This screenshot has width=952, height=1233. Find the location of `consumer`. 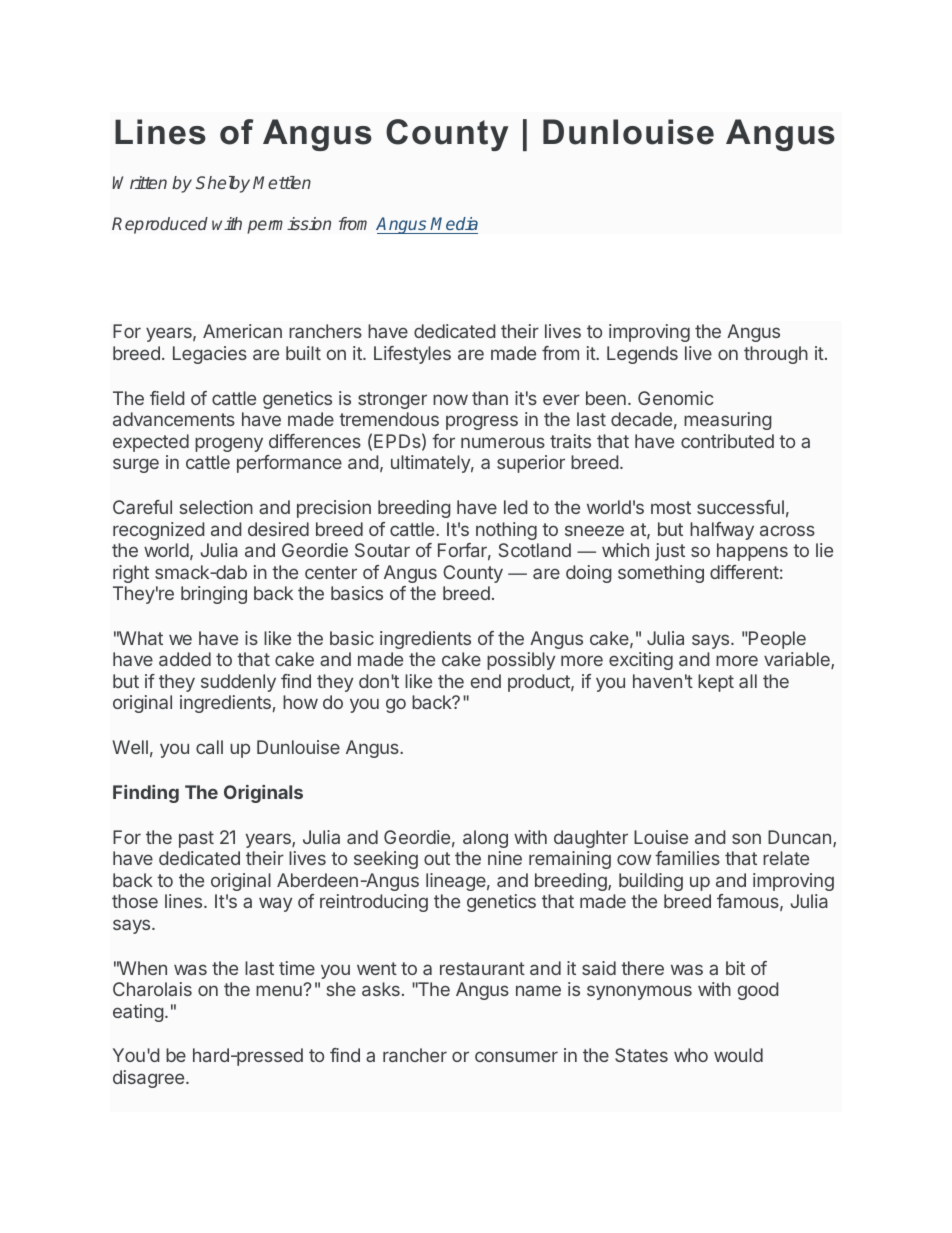

consumer is located at coordinates (516, 1056).
